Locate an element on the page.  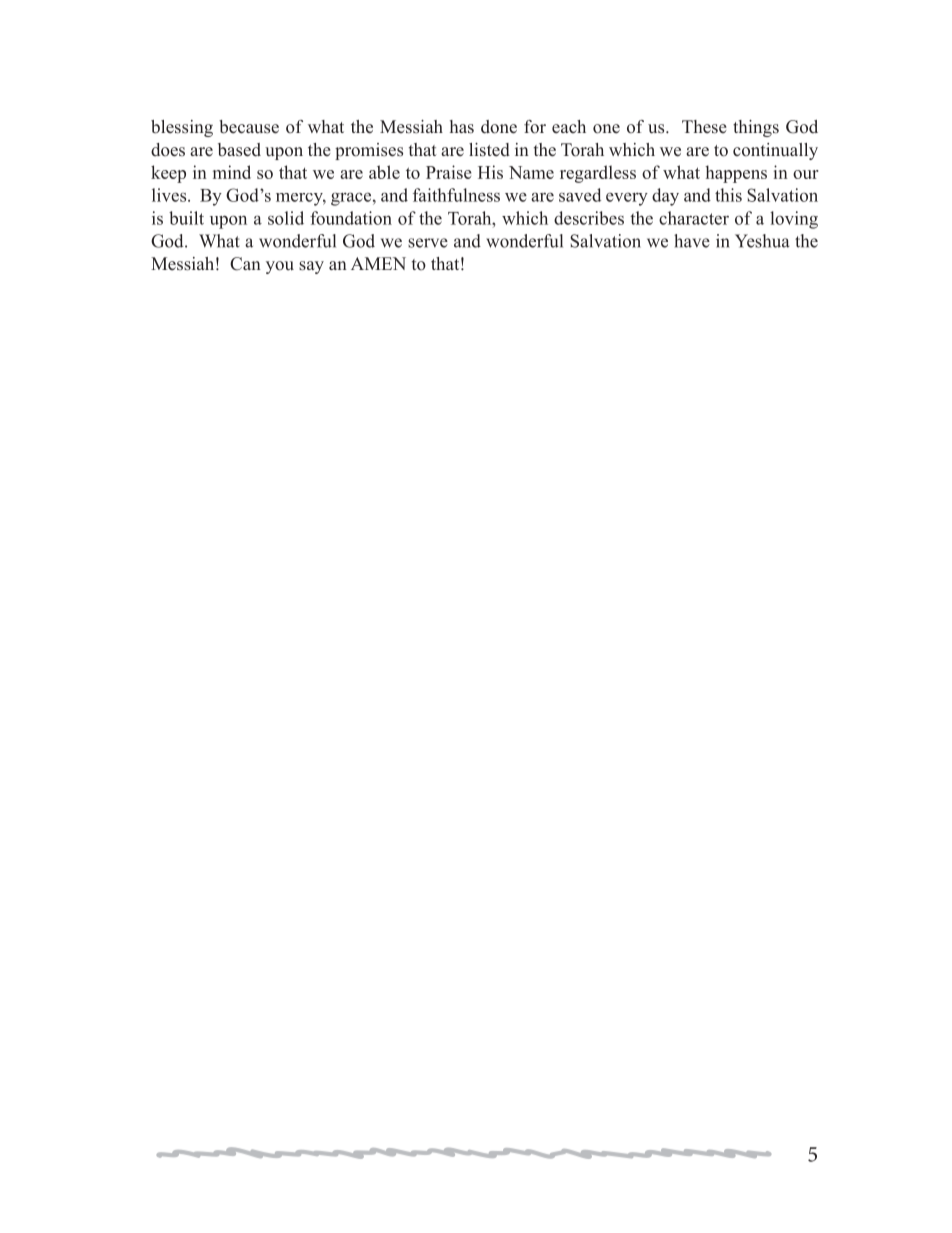
happens is located at coordinates (736, 174).
